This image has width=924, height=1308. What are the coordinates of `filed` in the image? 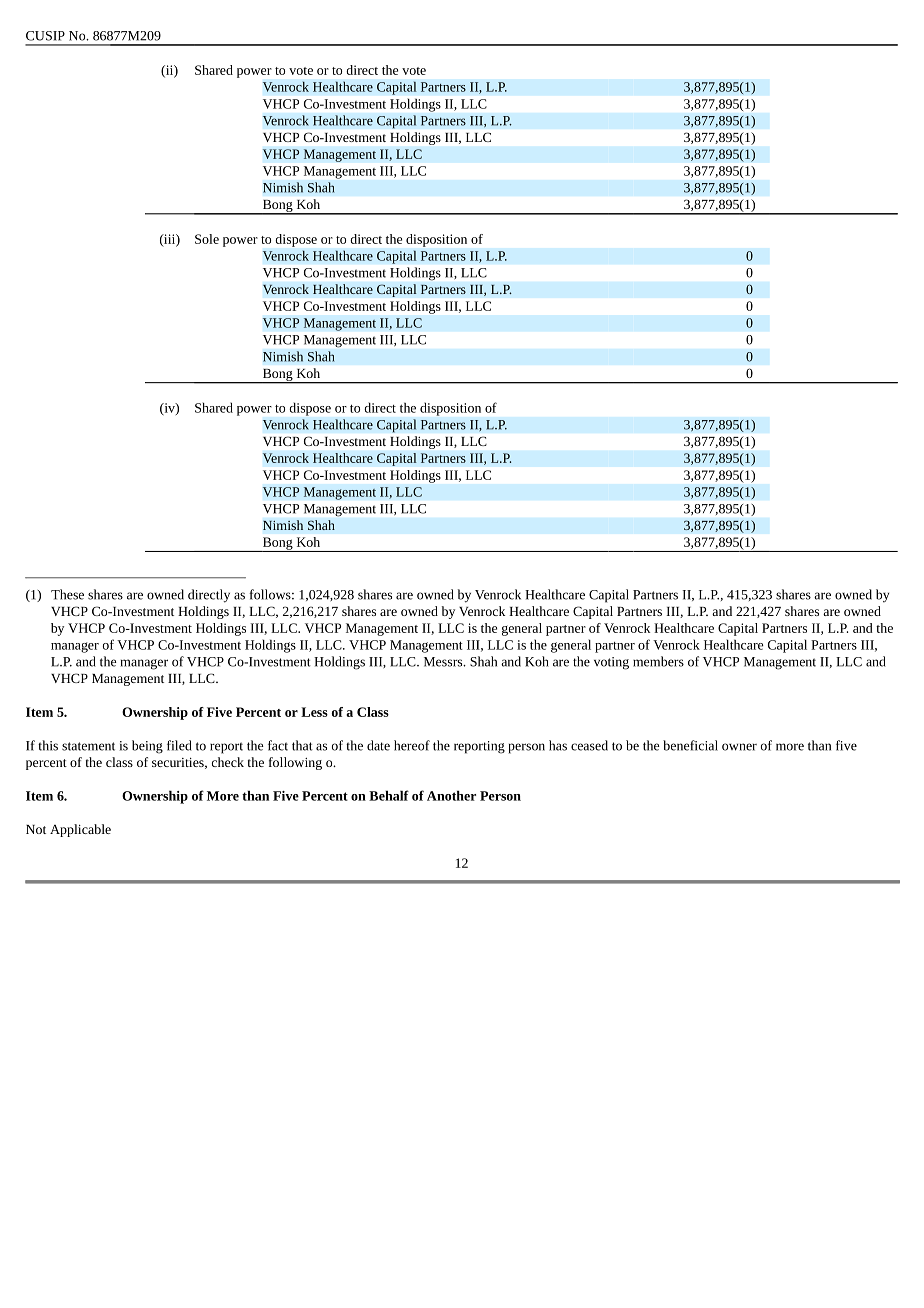 It's located at (179, 745).
